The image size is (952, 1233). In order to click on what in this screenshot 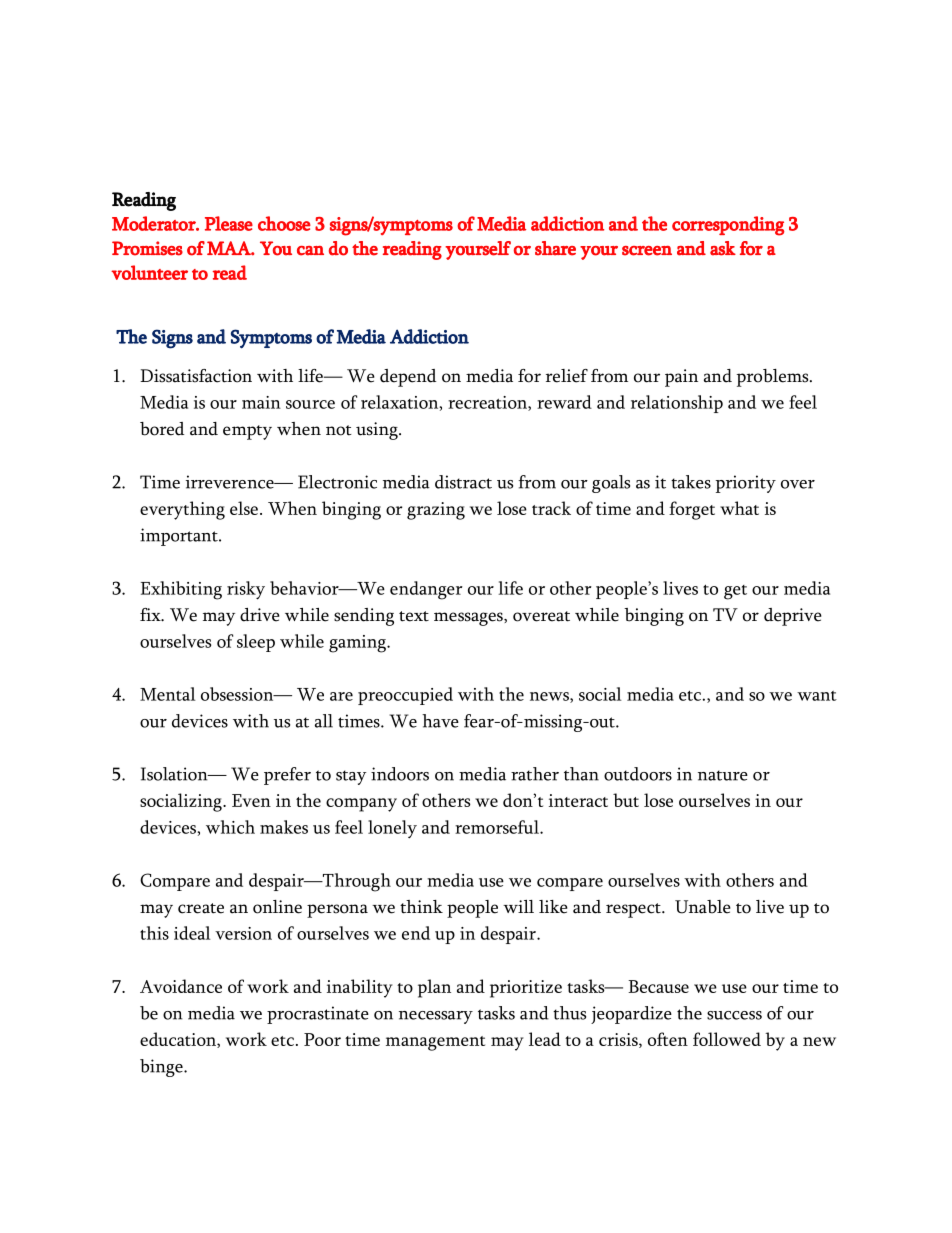, I will do `click(739, 508)`.
